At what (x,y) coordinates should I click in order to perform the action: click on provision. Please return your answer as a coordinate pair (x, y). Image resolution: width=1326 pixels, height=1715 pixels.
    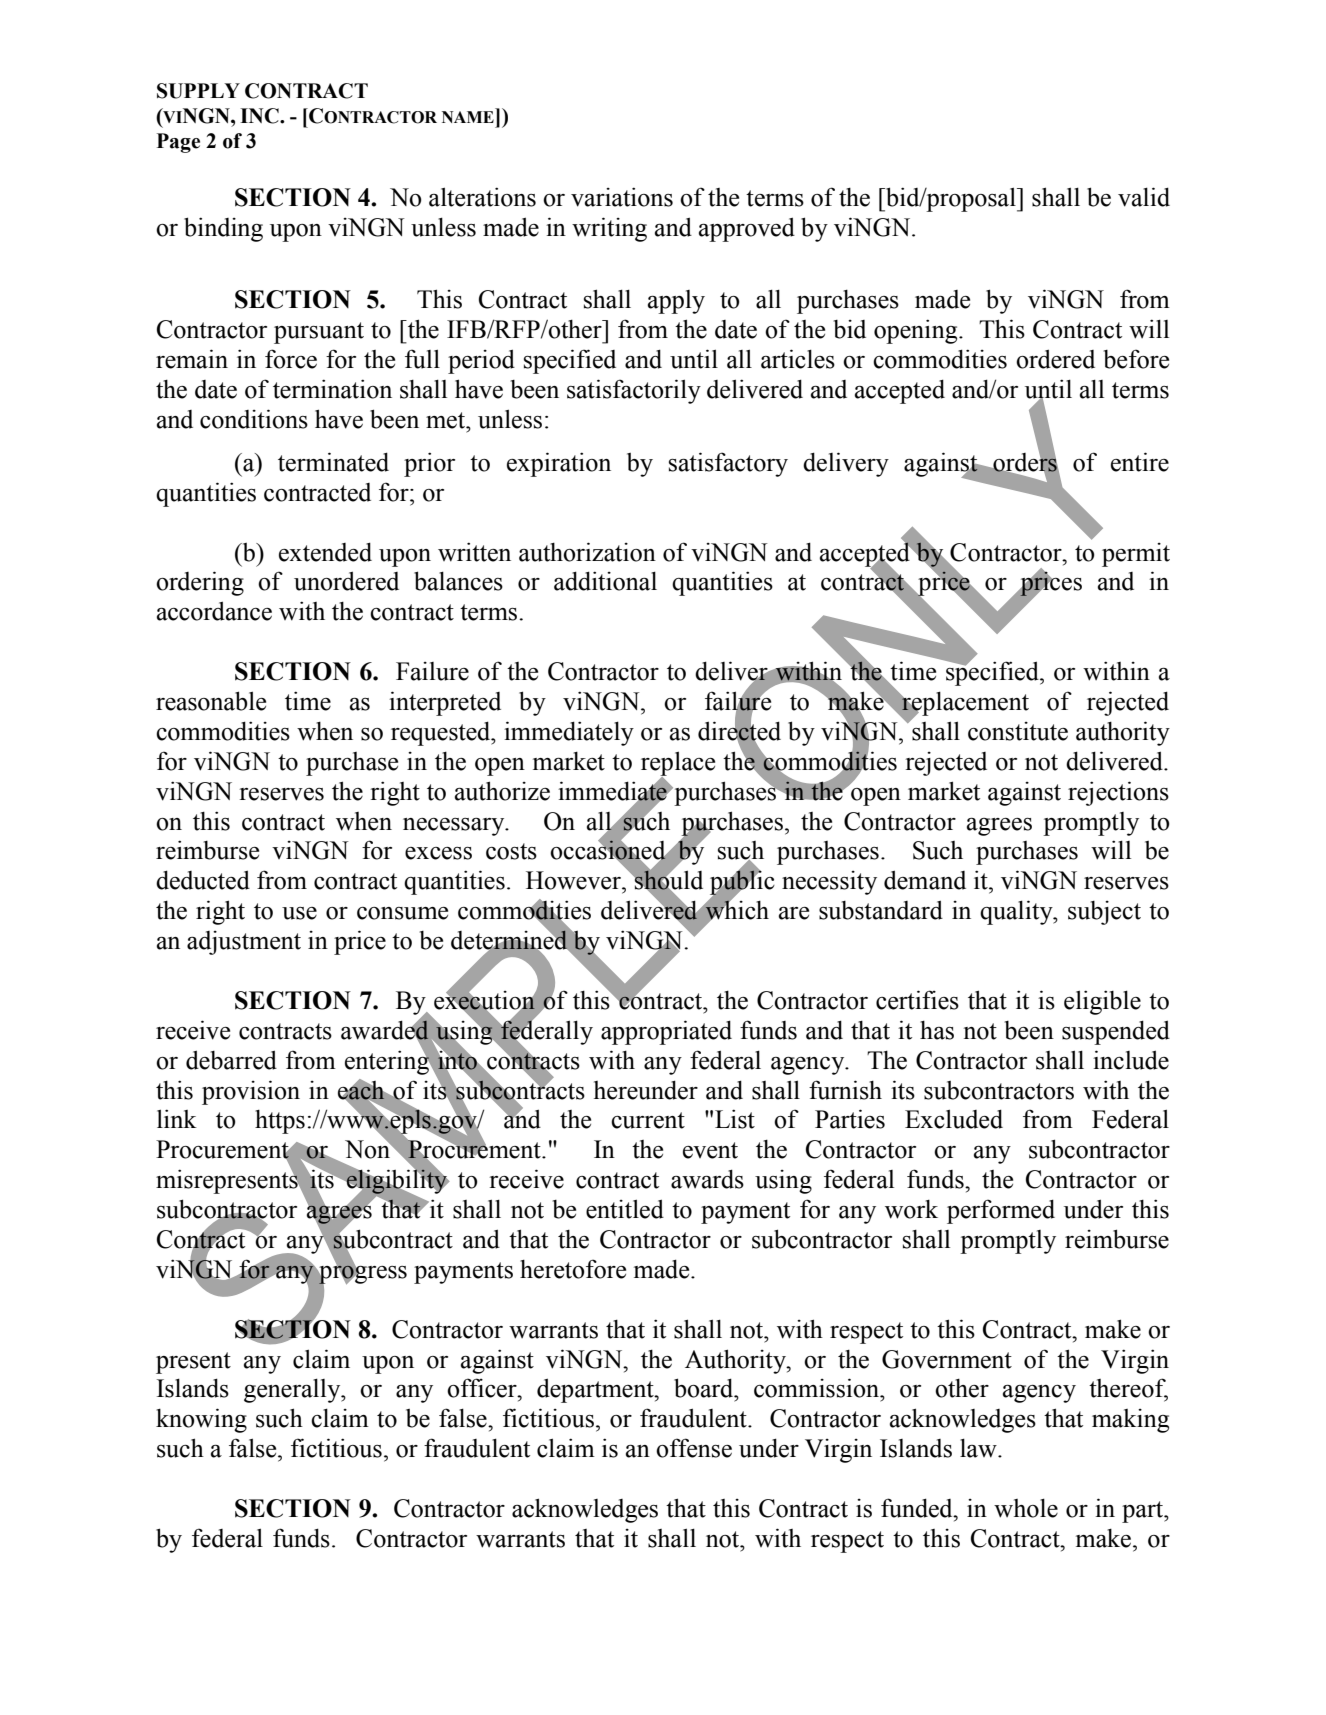
    Looking at the image, I should click on (251, 1092).
